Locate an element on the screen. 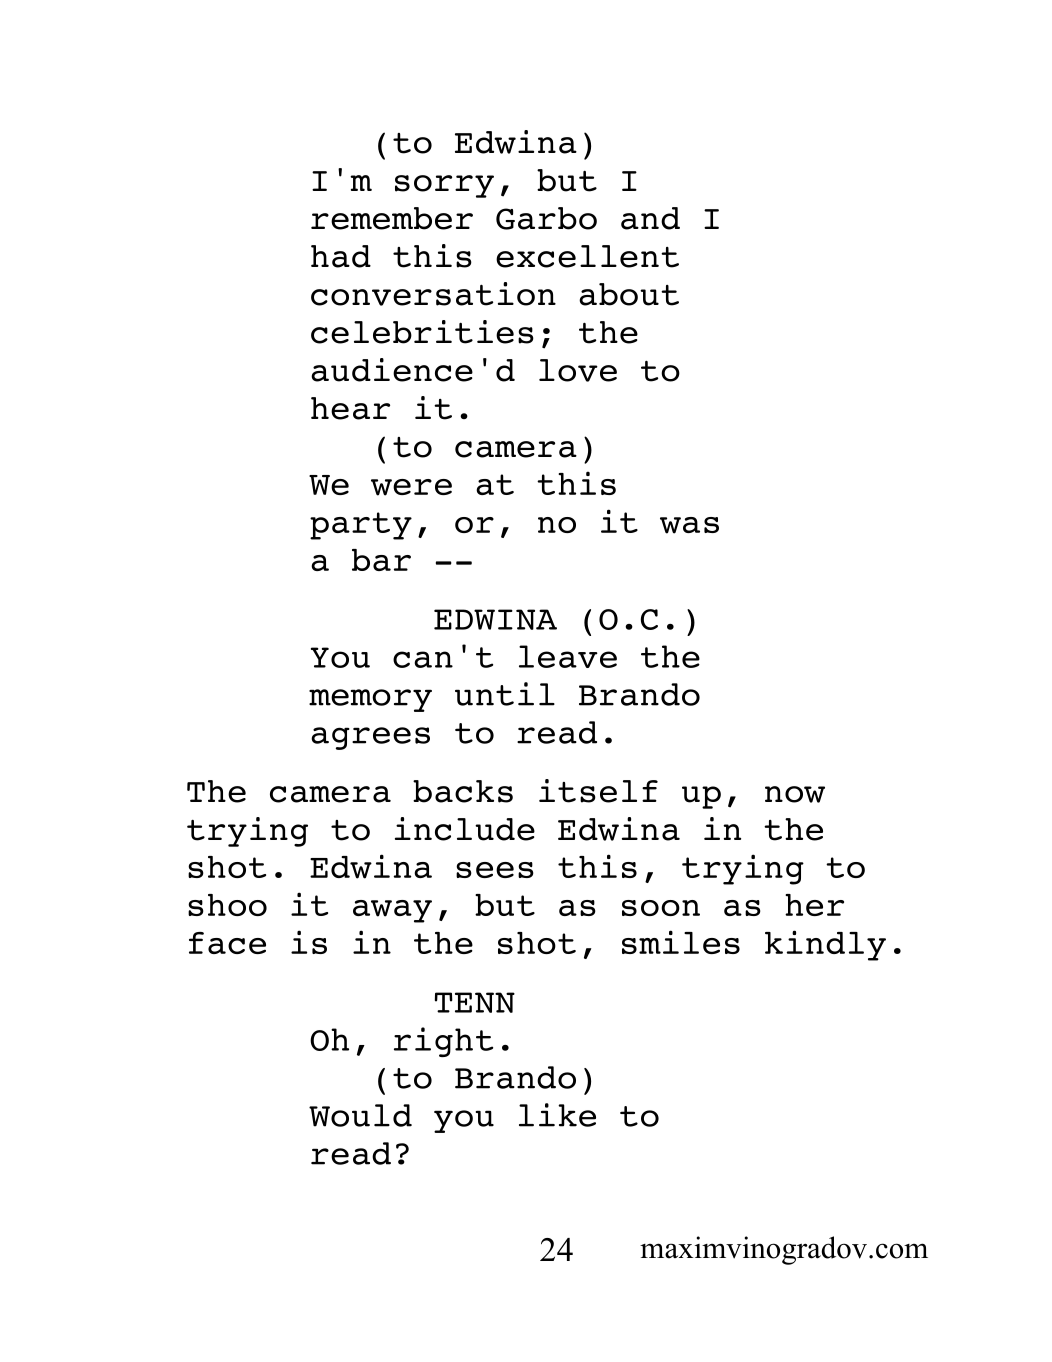  her is located at coordinates (814, 905).
